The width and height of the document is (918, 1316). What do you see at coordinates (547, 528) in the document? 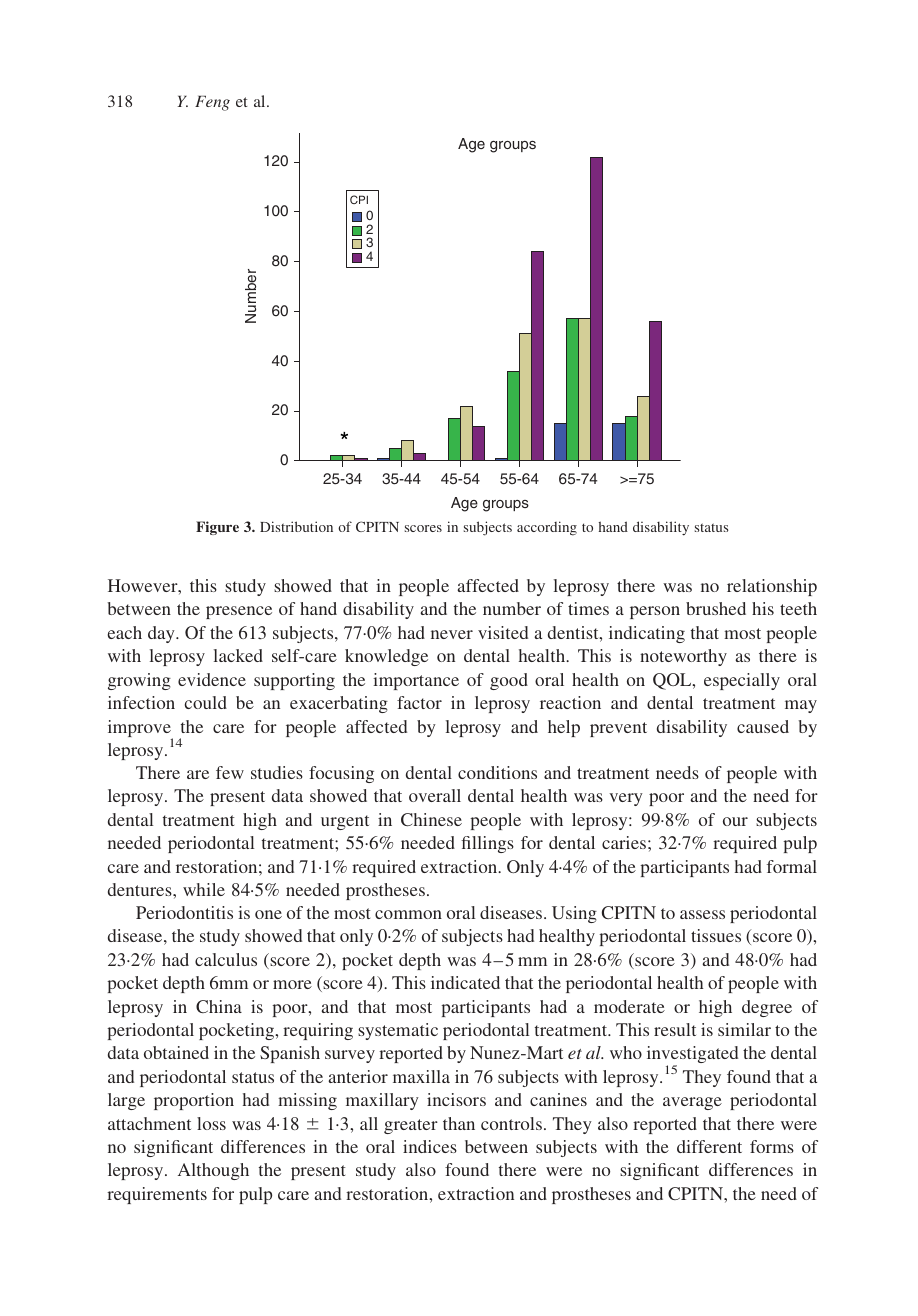
I see `according` at bounding box center [547, 528].
